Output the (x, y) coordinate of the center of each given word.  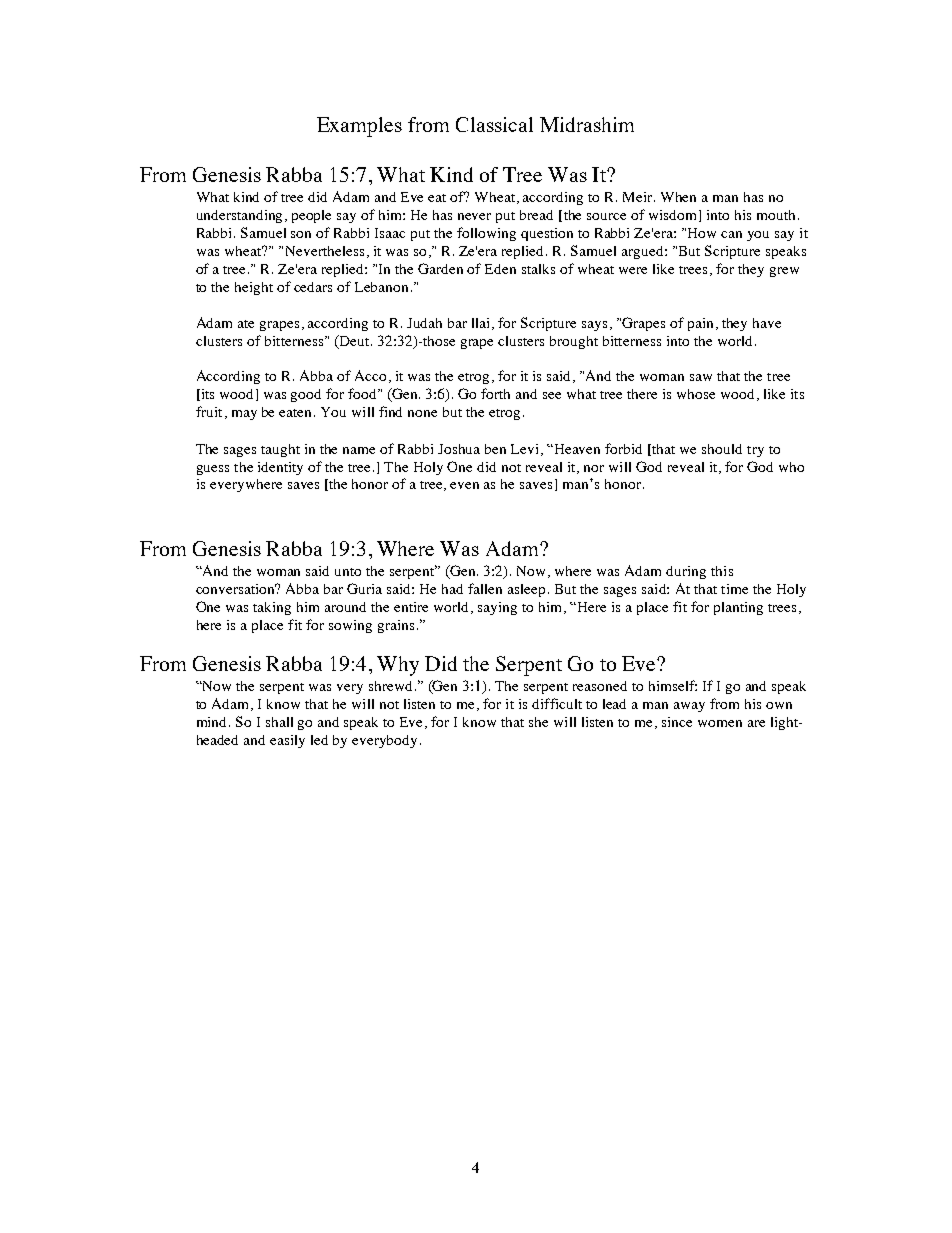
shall (279, 722)
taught (280, 450)
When (678, 197)
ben (495, 449)
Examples (359, 127)
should (722, 449)
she (538, 722)
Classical (494, 124)
